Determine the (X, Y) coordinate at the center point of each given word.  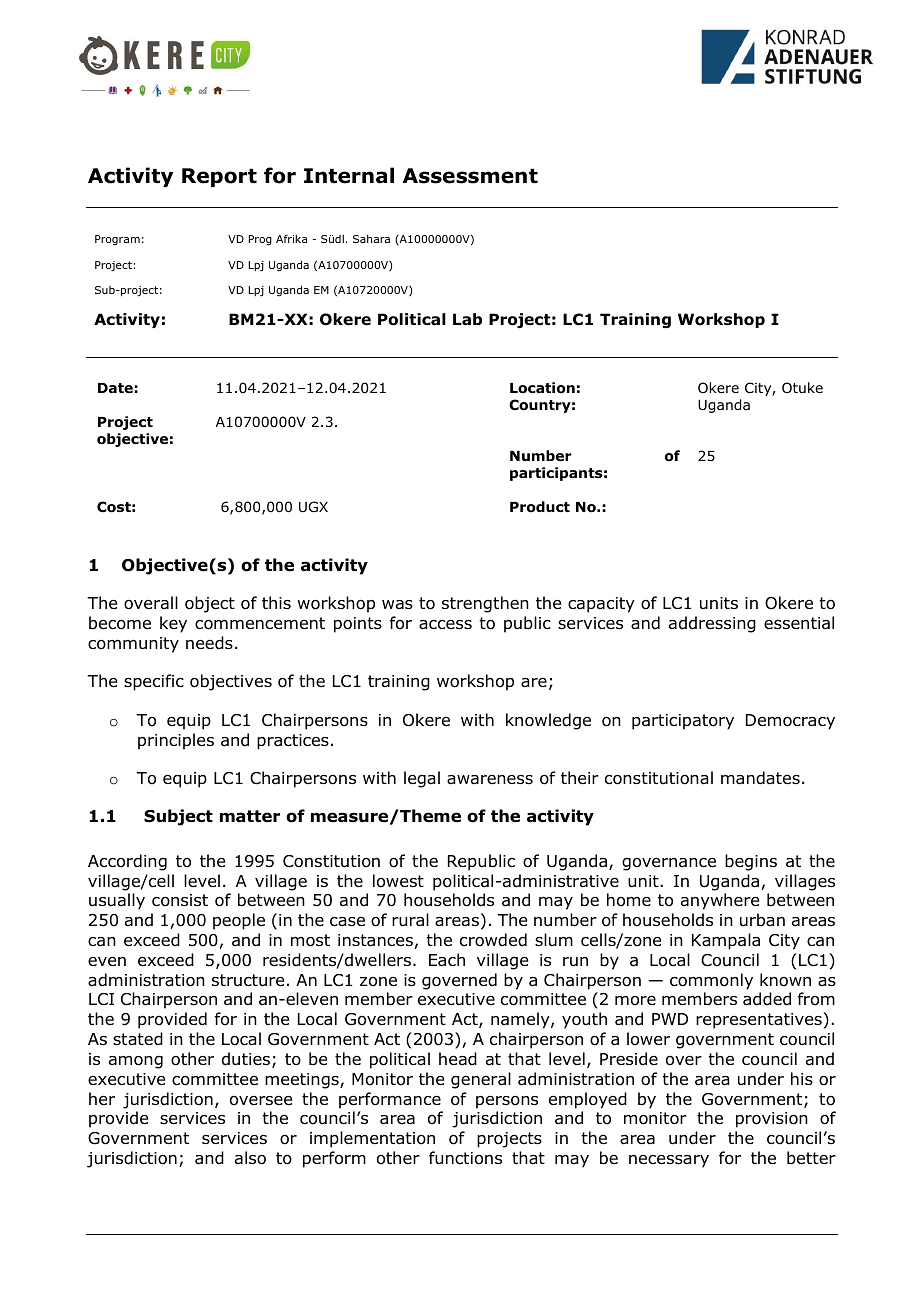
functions (465, 1158)
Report (219, 177)
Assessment (470, 176)
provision (772, 1120)
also (250, 1158)
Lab (467, 319)
